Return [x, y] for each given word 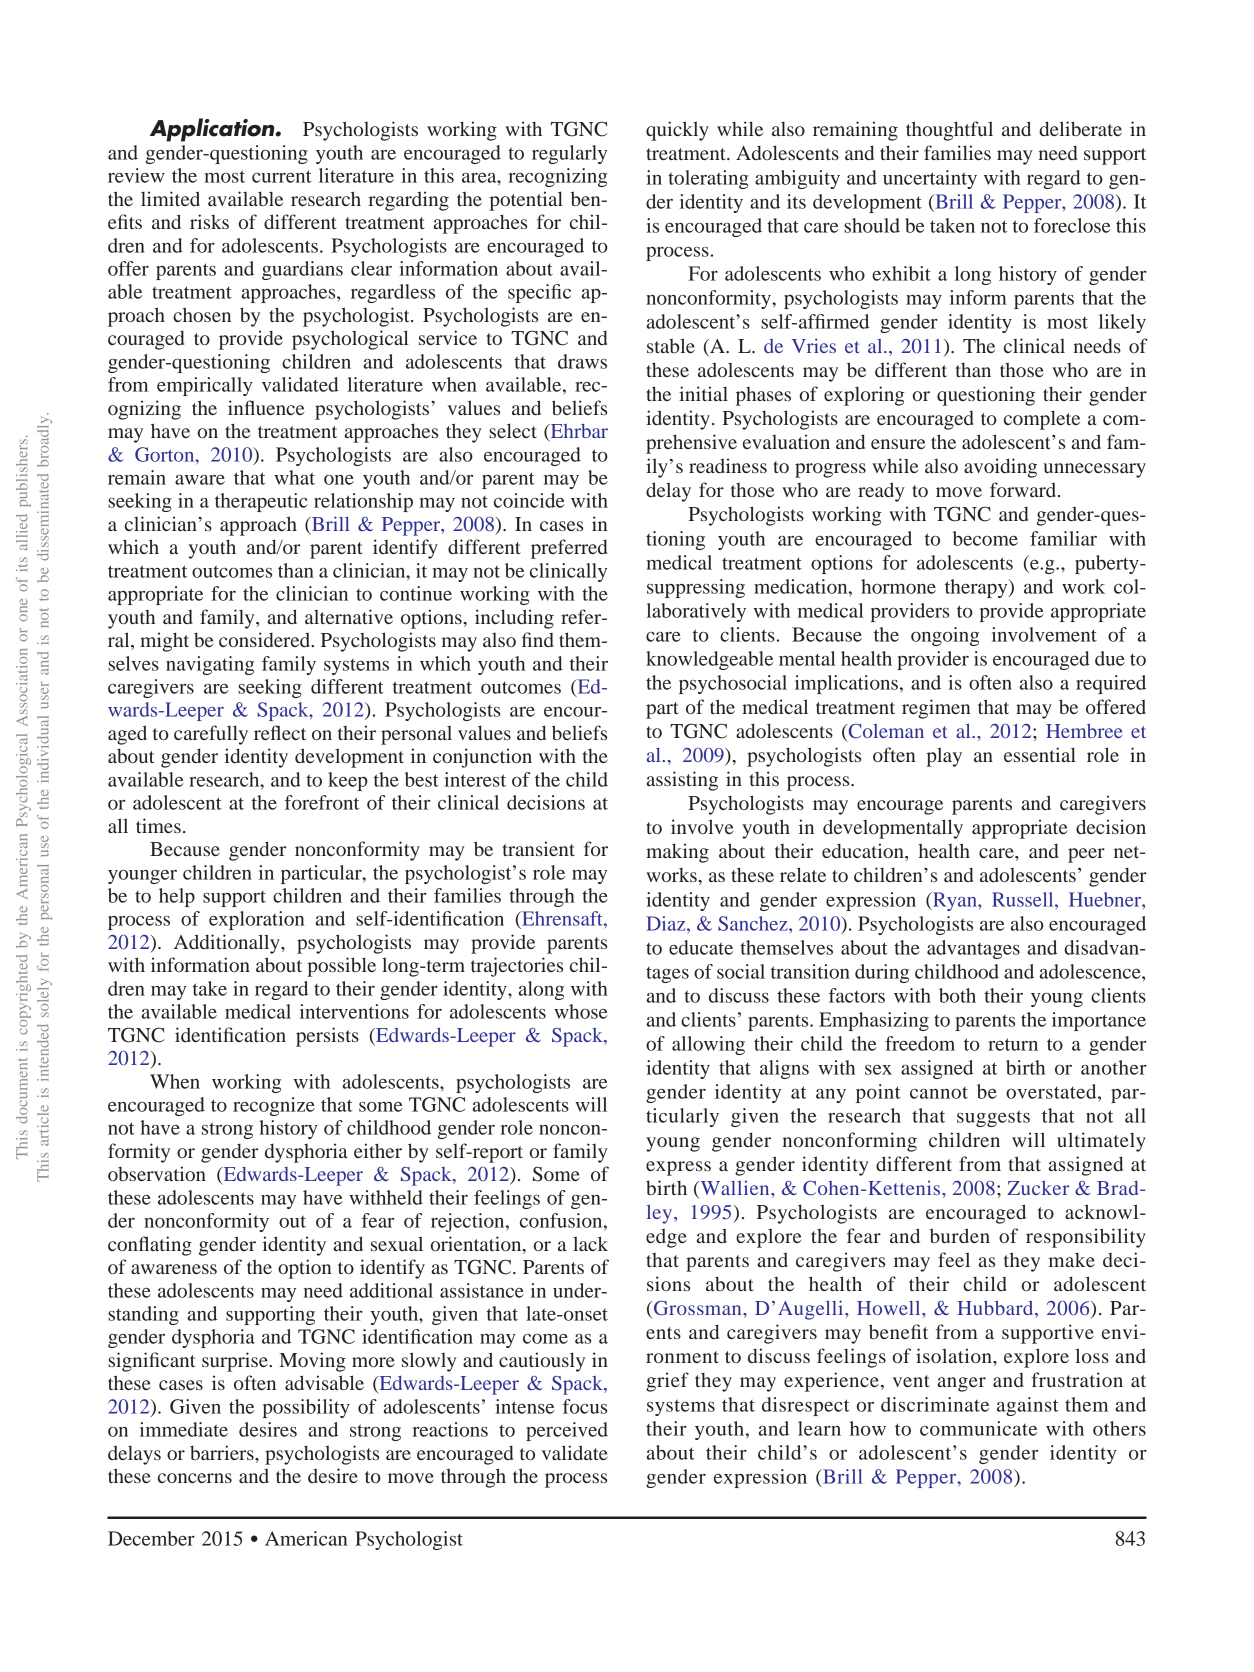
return [1013, 1044]
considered [266, 639]
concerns [195, 1478]
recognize [274, 1106]
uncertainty [930, 179]
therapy [977, 588]
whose [581, 1011]
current [282, 176]
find [538, 639]
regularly [569, 154]
